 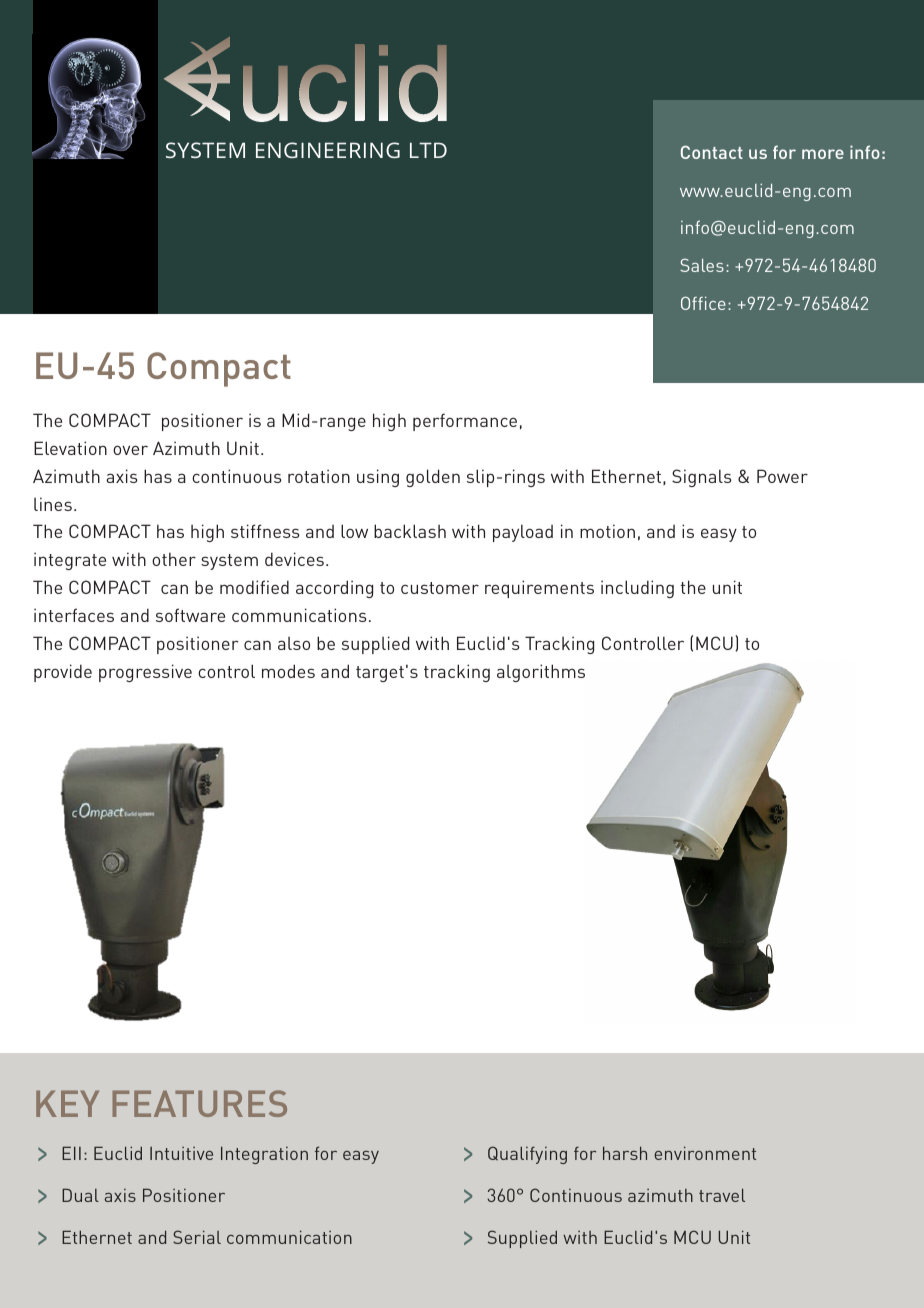 What do you see at coordinates (712, 152) in the screenshot?
I see `Contact` at bounding box center [712, 152].
